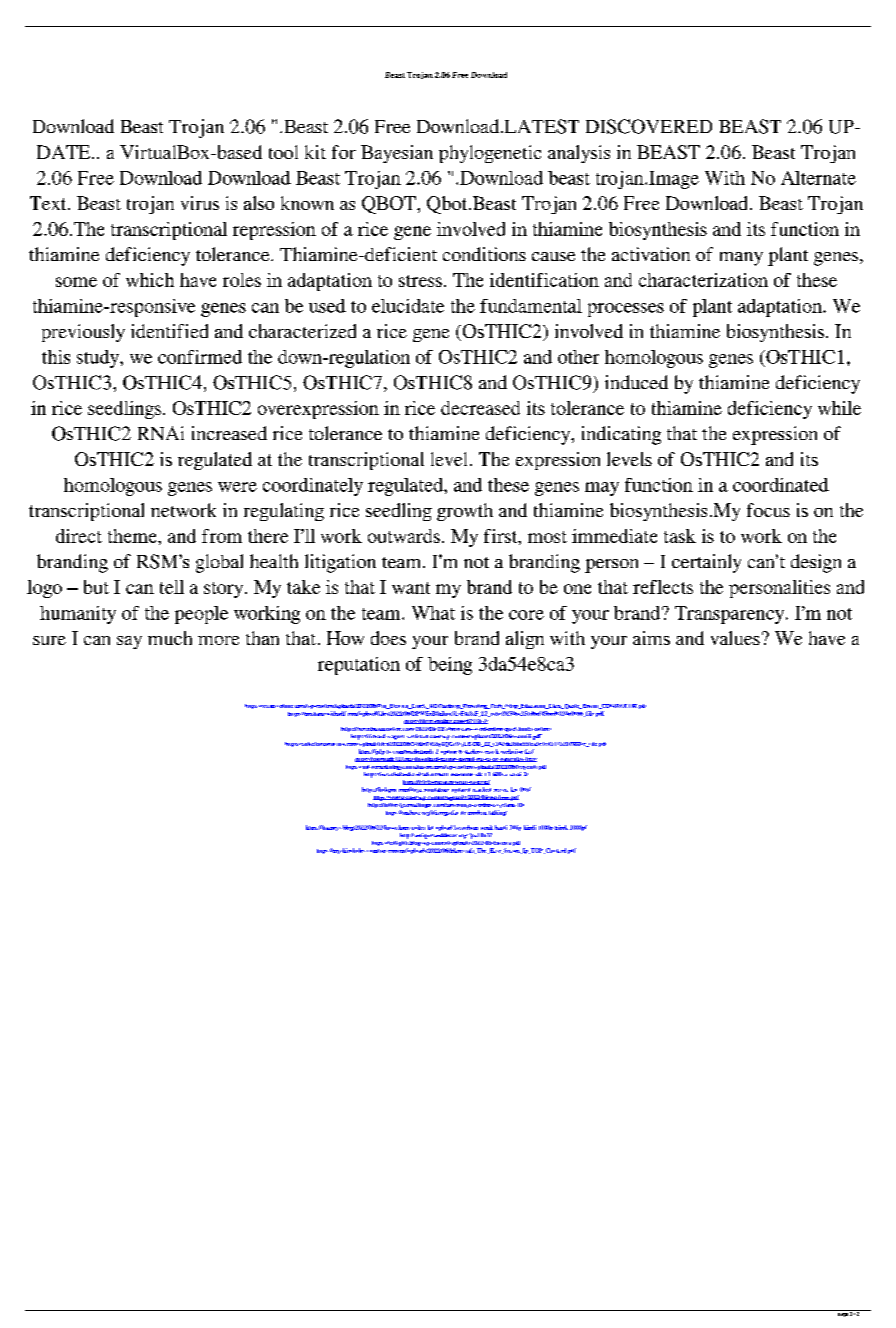 Image resolution: width=896 pixels, height=1328 pixels. Describe the element at coordinates (218, 640) in the screenshot. I see `more` at that location.
